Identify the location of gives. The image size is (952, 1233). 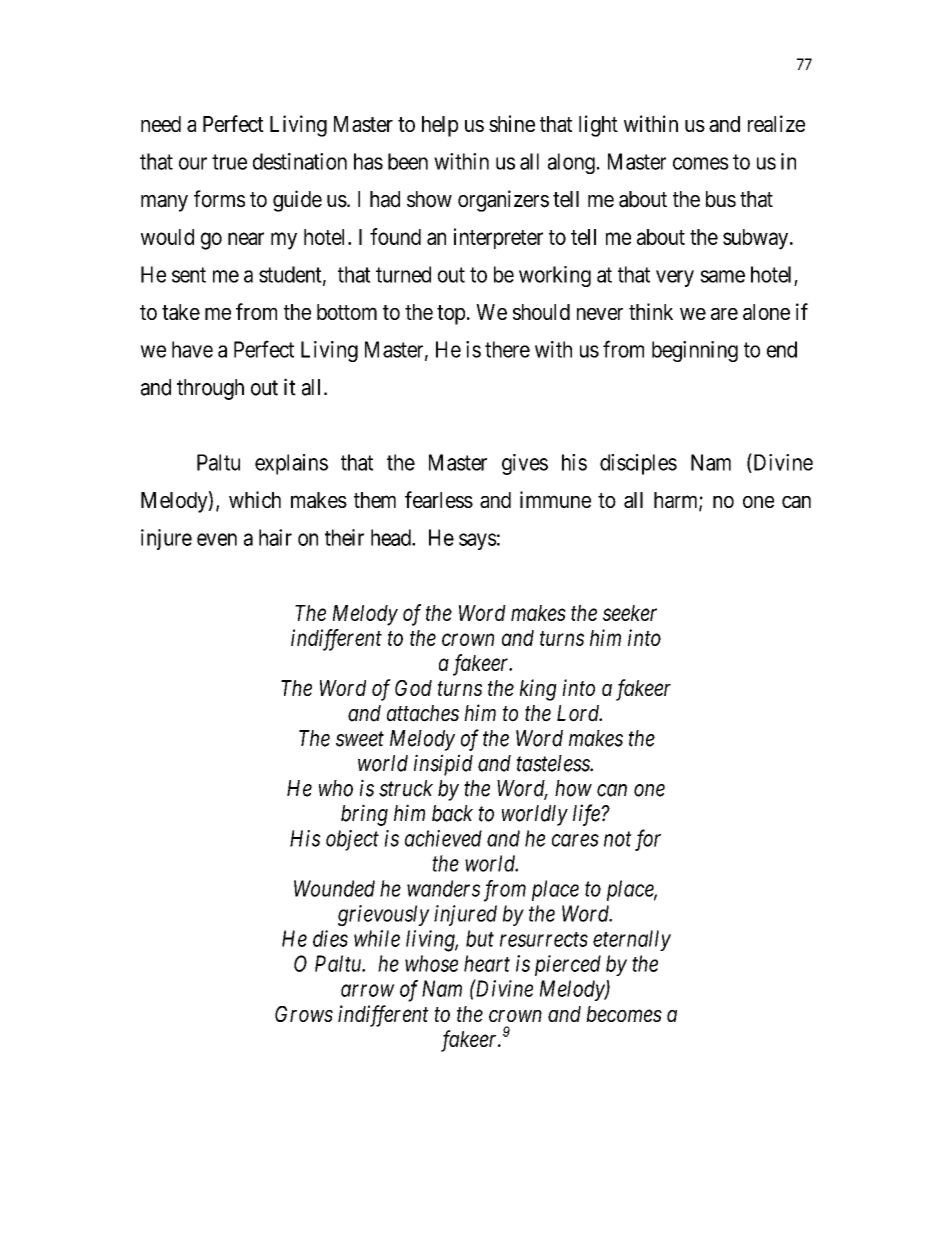
(525, 464).
